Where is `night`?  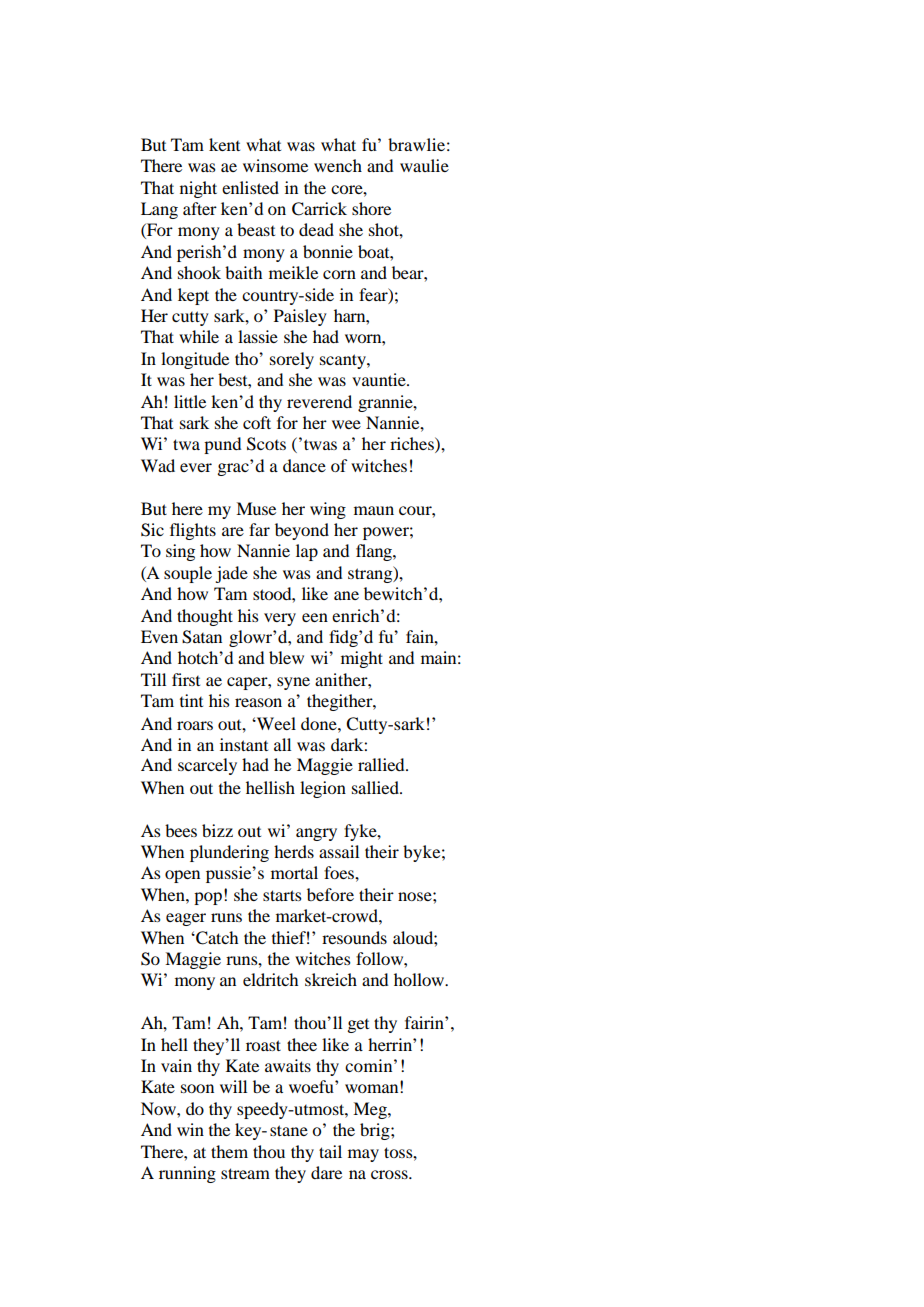
night is located at coordinates (198, 189).
